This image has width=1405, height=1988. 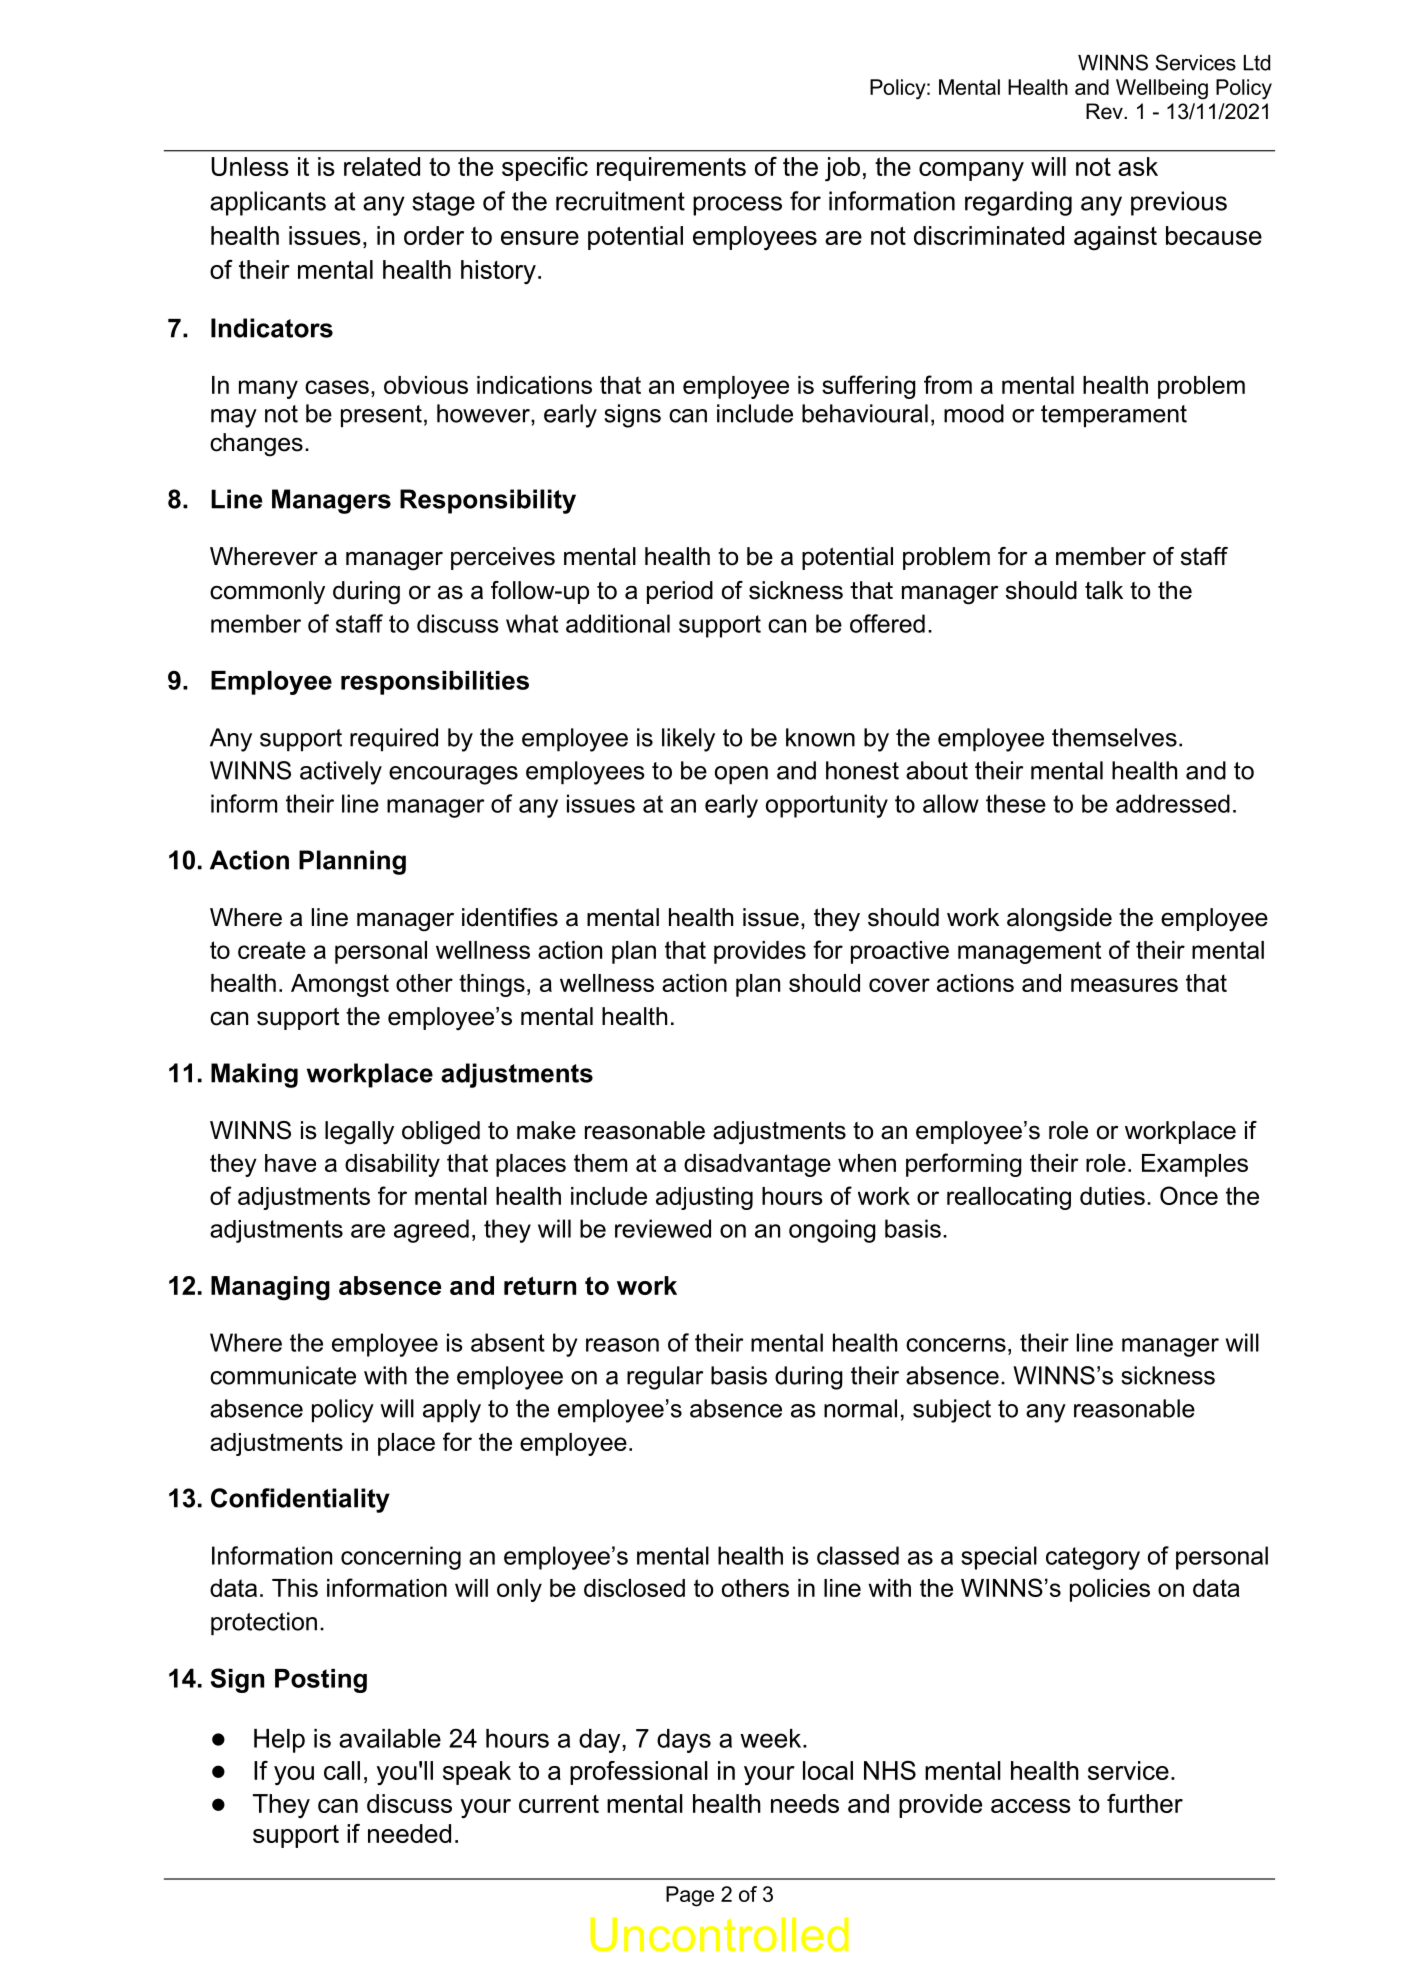 I want to click on talk, so click(x=1104, y=590).
